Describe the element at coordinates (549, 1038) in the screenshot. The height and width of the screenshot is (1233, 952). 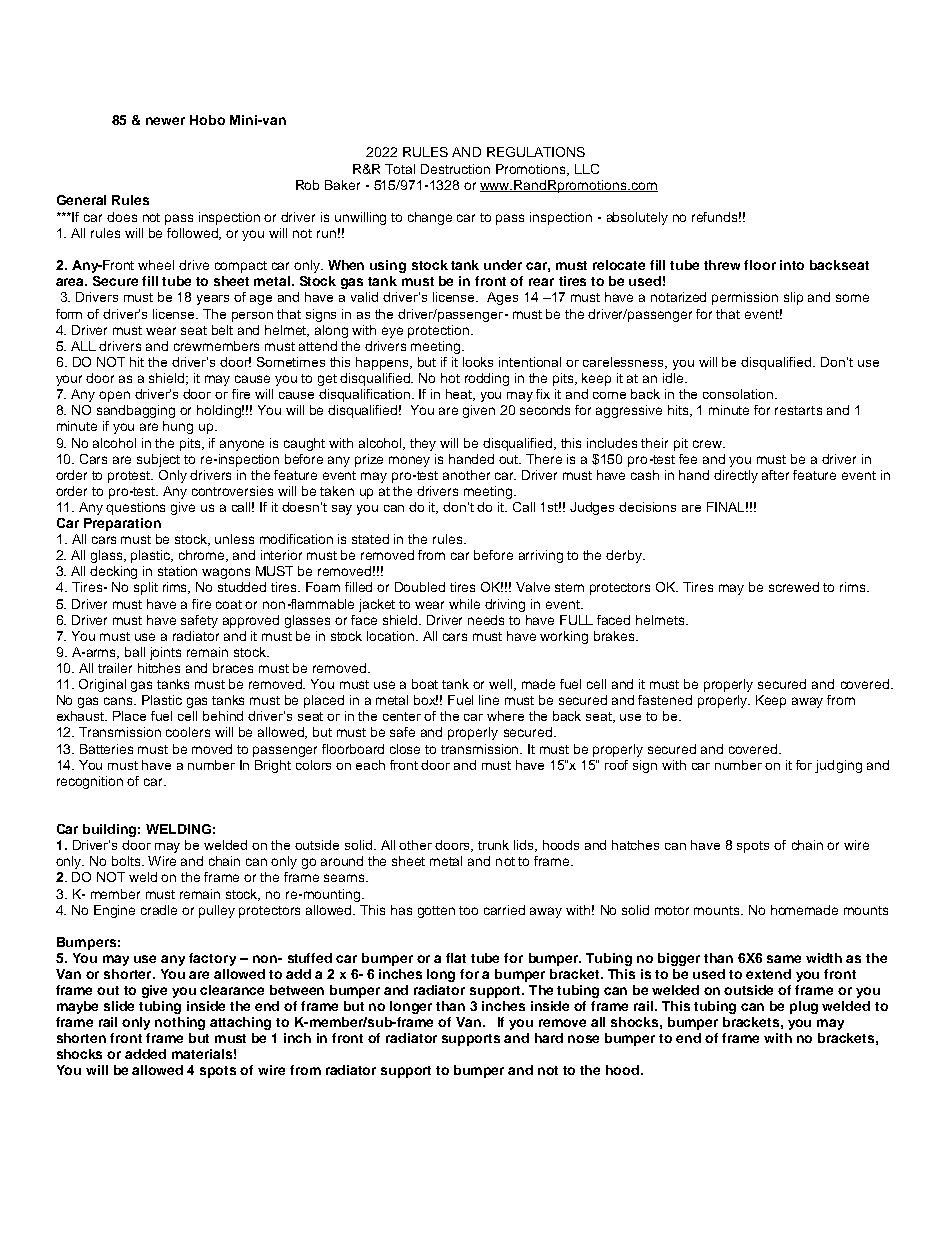
I see `hard` at that location.
